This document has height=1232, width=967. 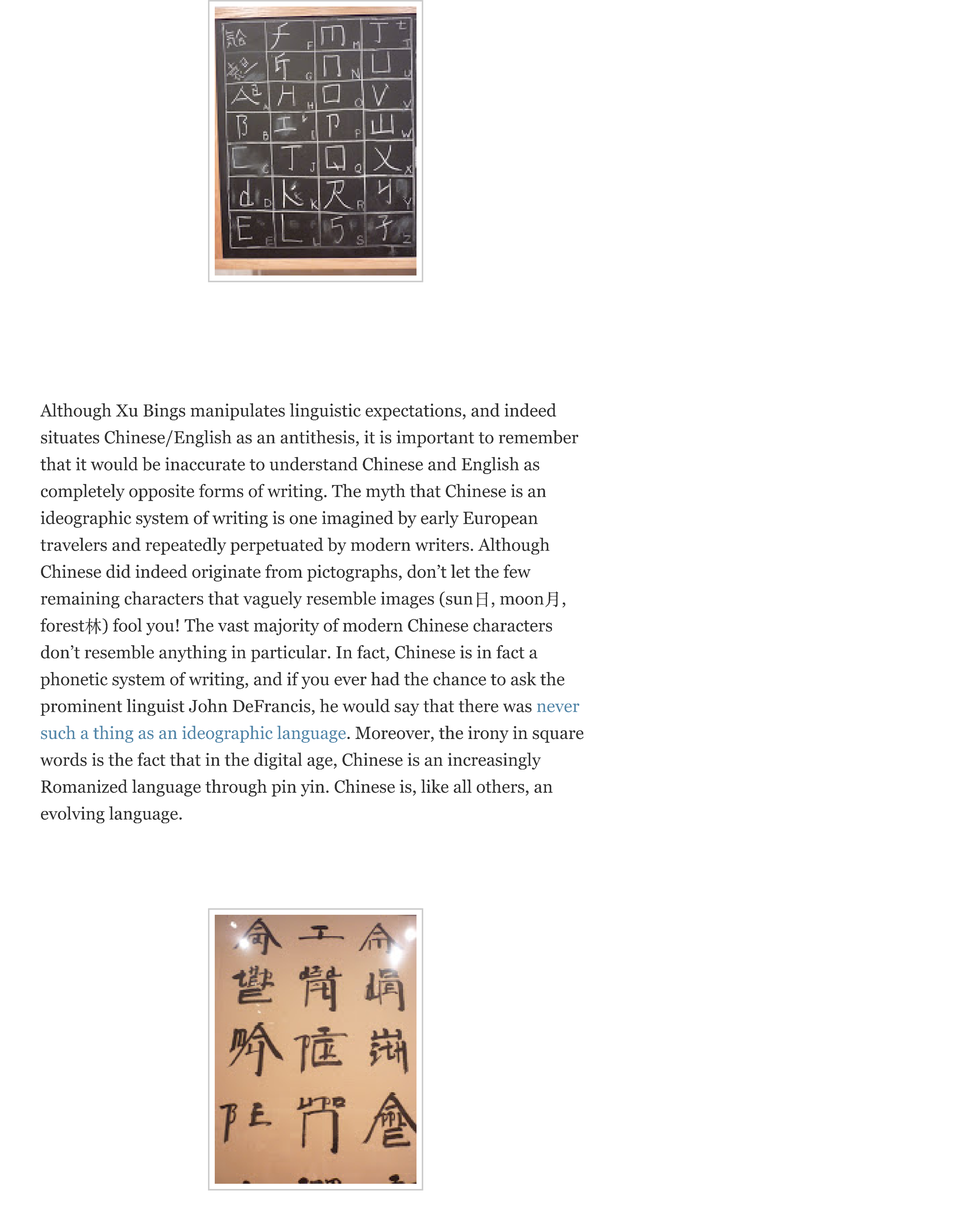 What do you see at coordinates (358, 519) in the document?
I see `imagined` at bounding box center [358, 519].
